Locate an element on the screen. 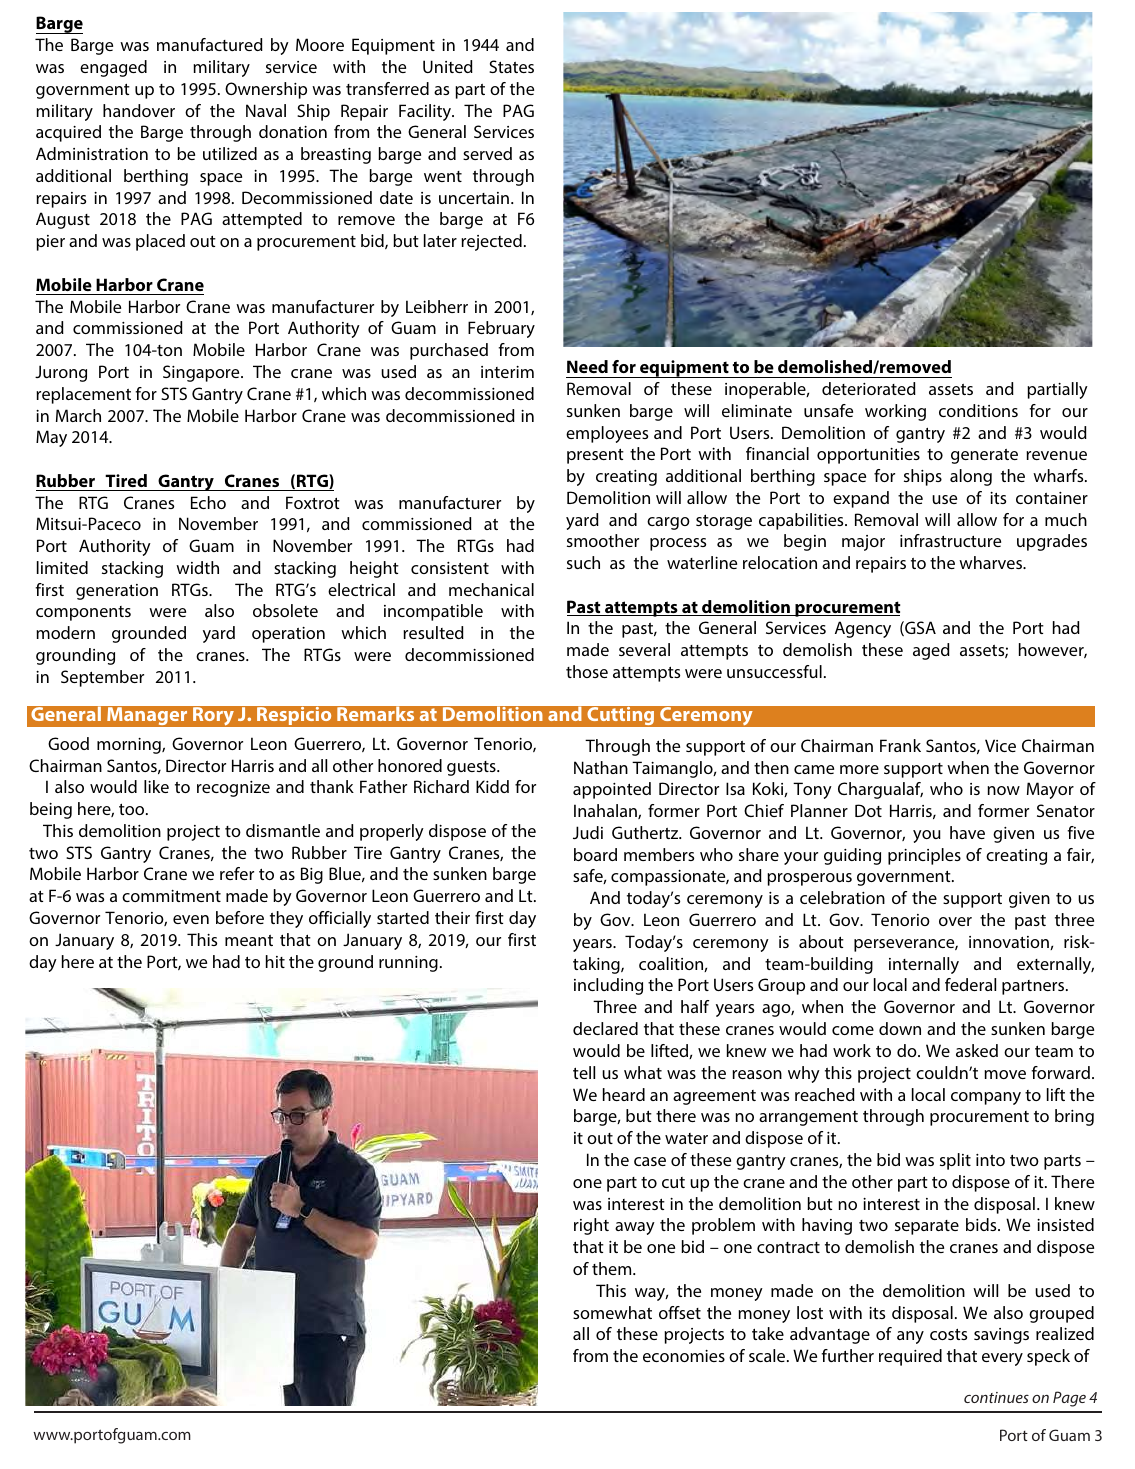 The height and width of the screenshot is (1469, 1135). commitment is located at coordinates (171, 896).
